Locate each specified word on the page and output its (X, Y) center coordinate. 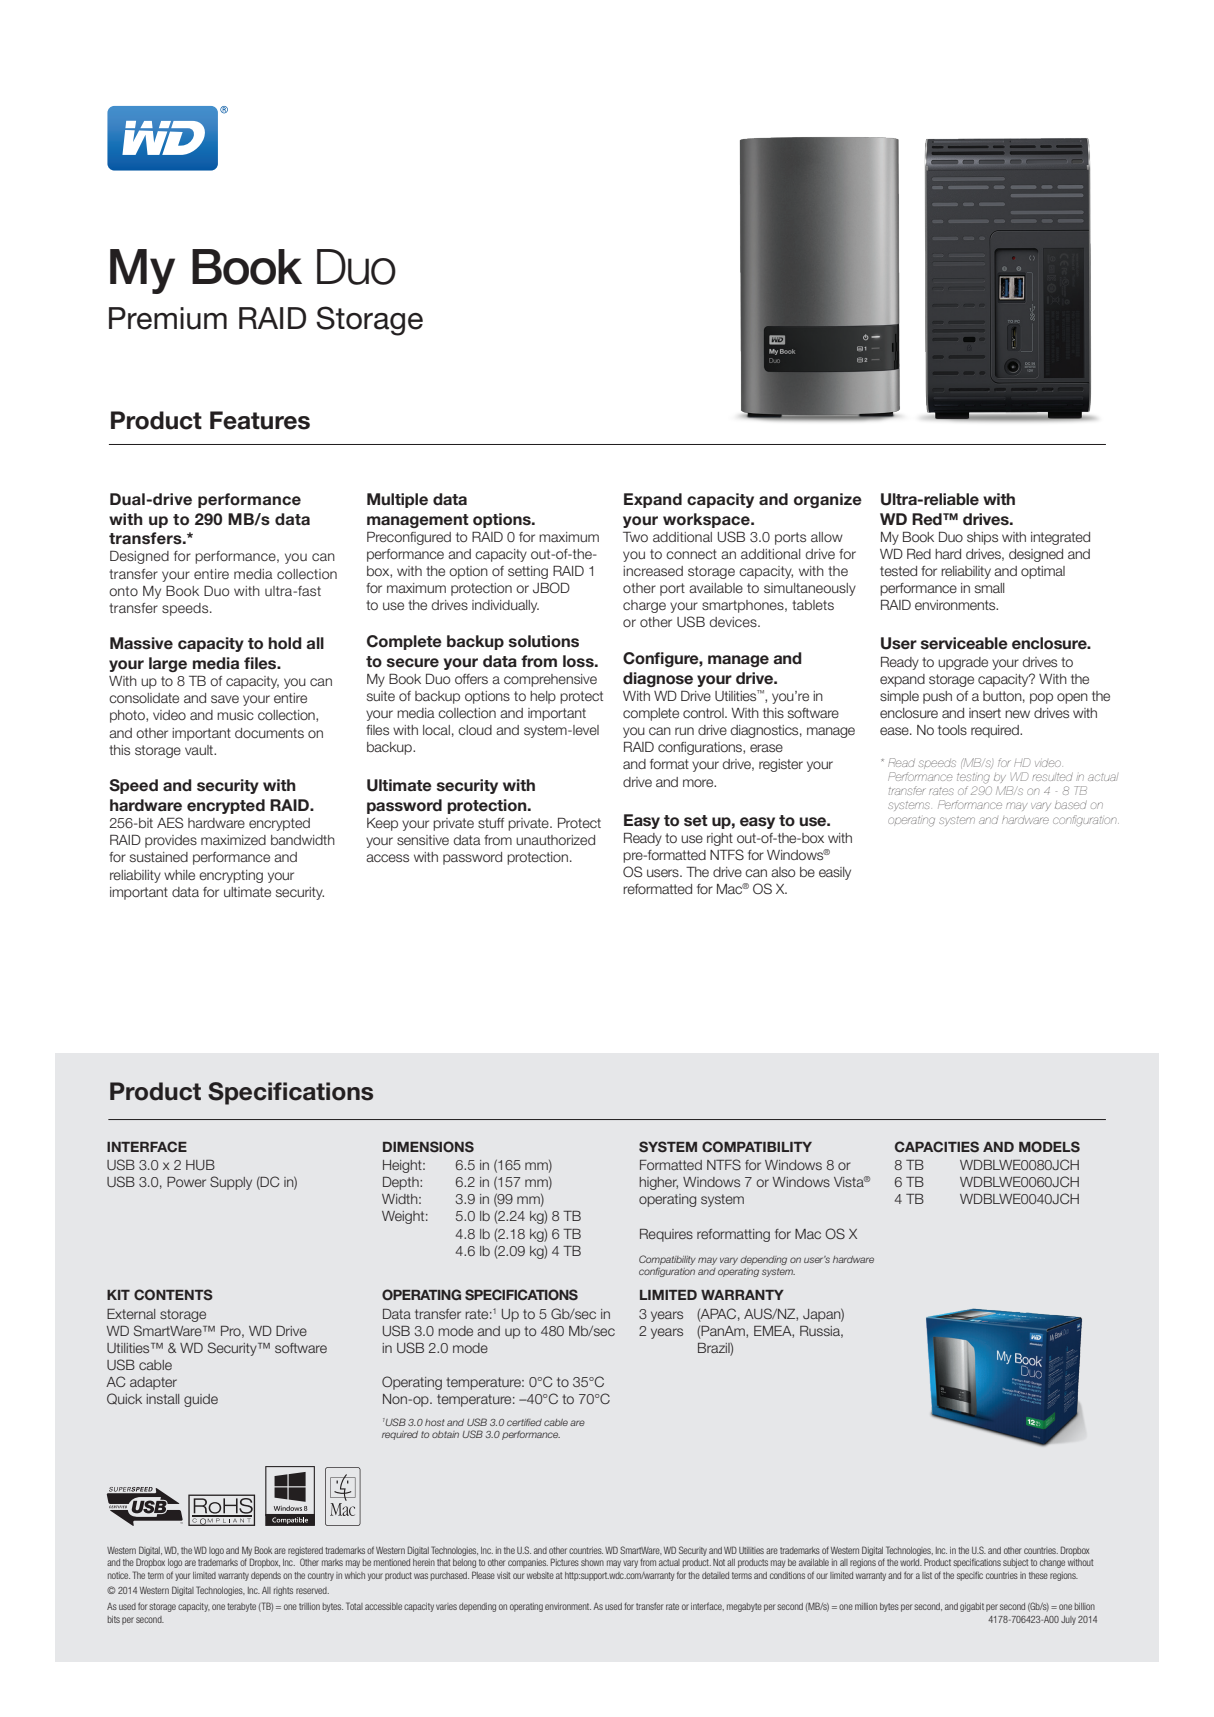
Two (635, 536)
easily (835, 873)
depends (266, 1576)
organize (828, 500)
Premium (168, 318)
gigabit (972, 1607)
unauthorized (555, 840)
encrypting (231, 876)
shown (592, 1562)
